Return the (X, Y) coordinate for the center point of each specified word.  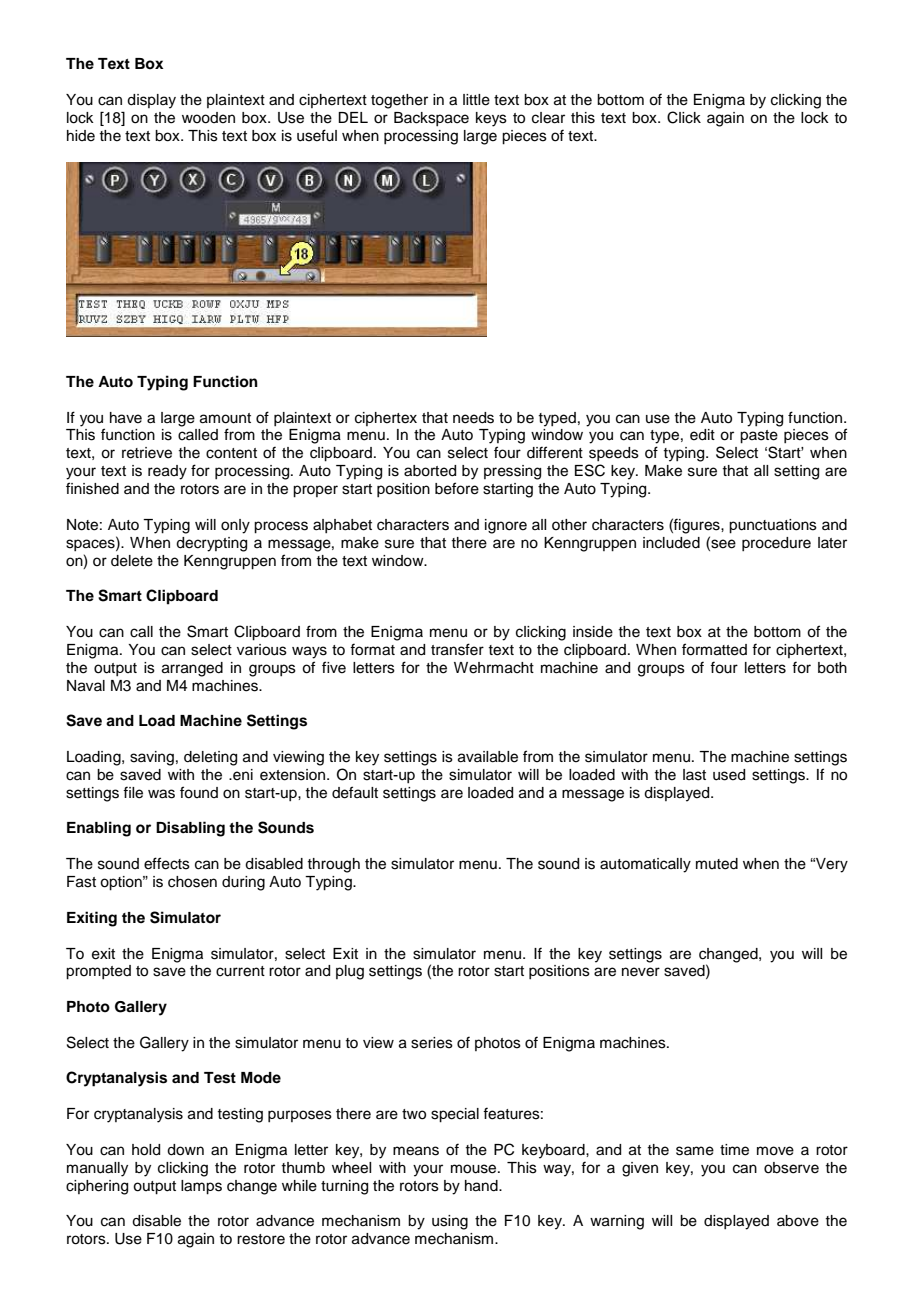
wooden (208, 118)
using (450, 1222)
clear (548, 118)
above (798, 1221)
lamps (201, 1187)
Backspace (431, 119)
